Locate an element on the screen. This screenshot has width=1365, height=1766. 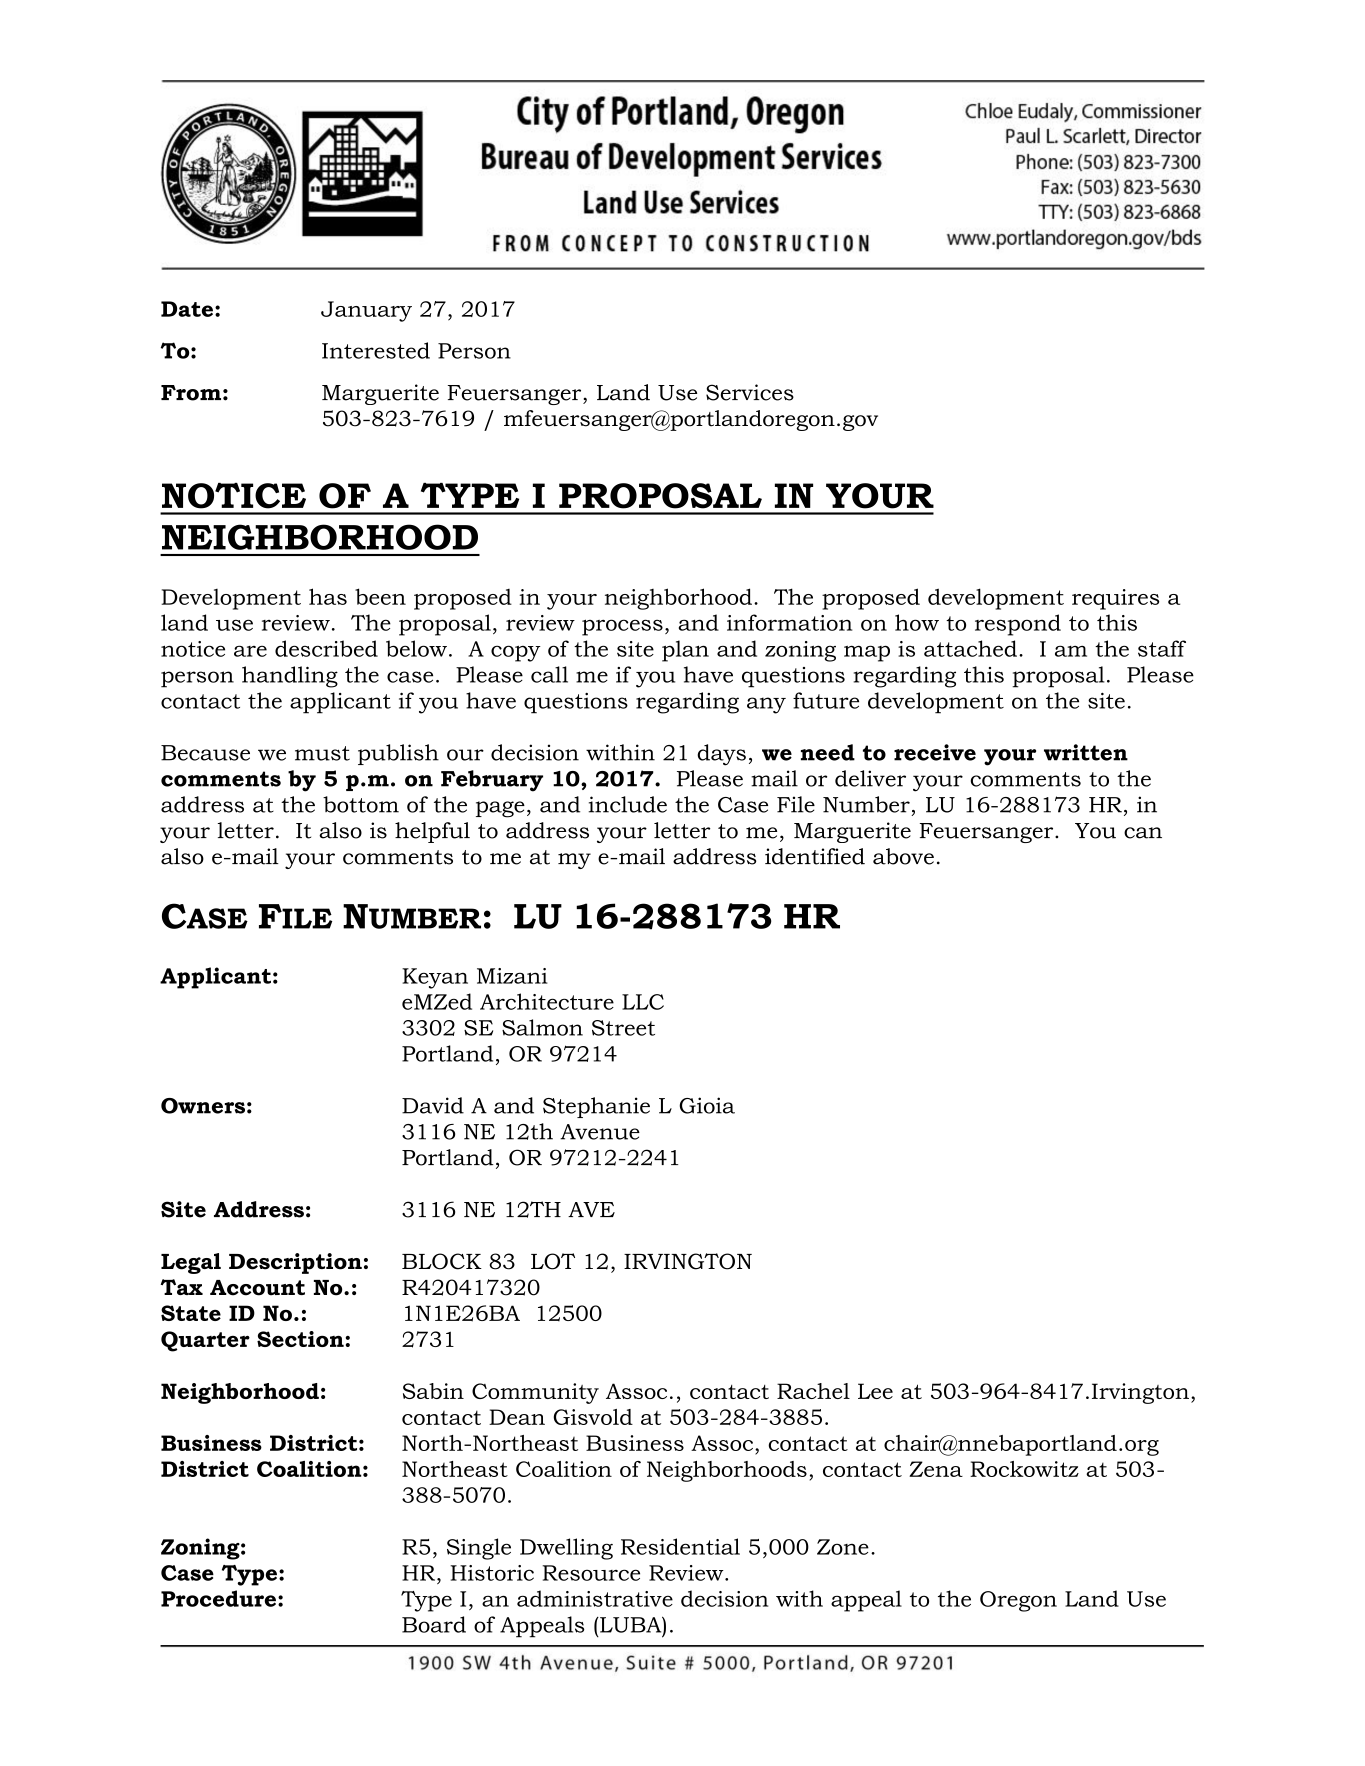
LOT is located at coordinates (553, 1261).
